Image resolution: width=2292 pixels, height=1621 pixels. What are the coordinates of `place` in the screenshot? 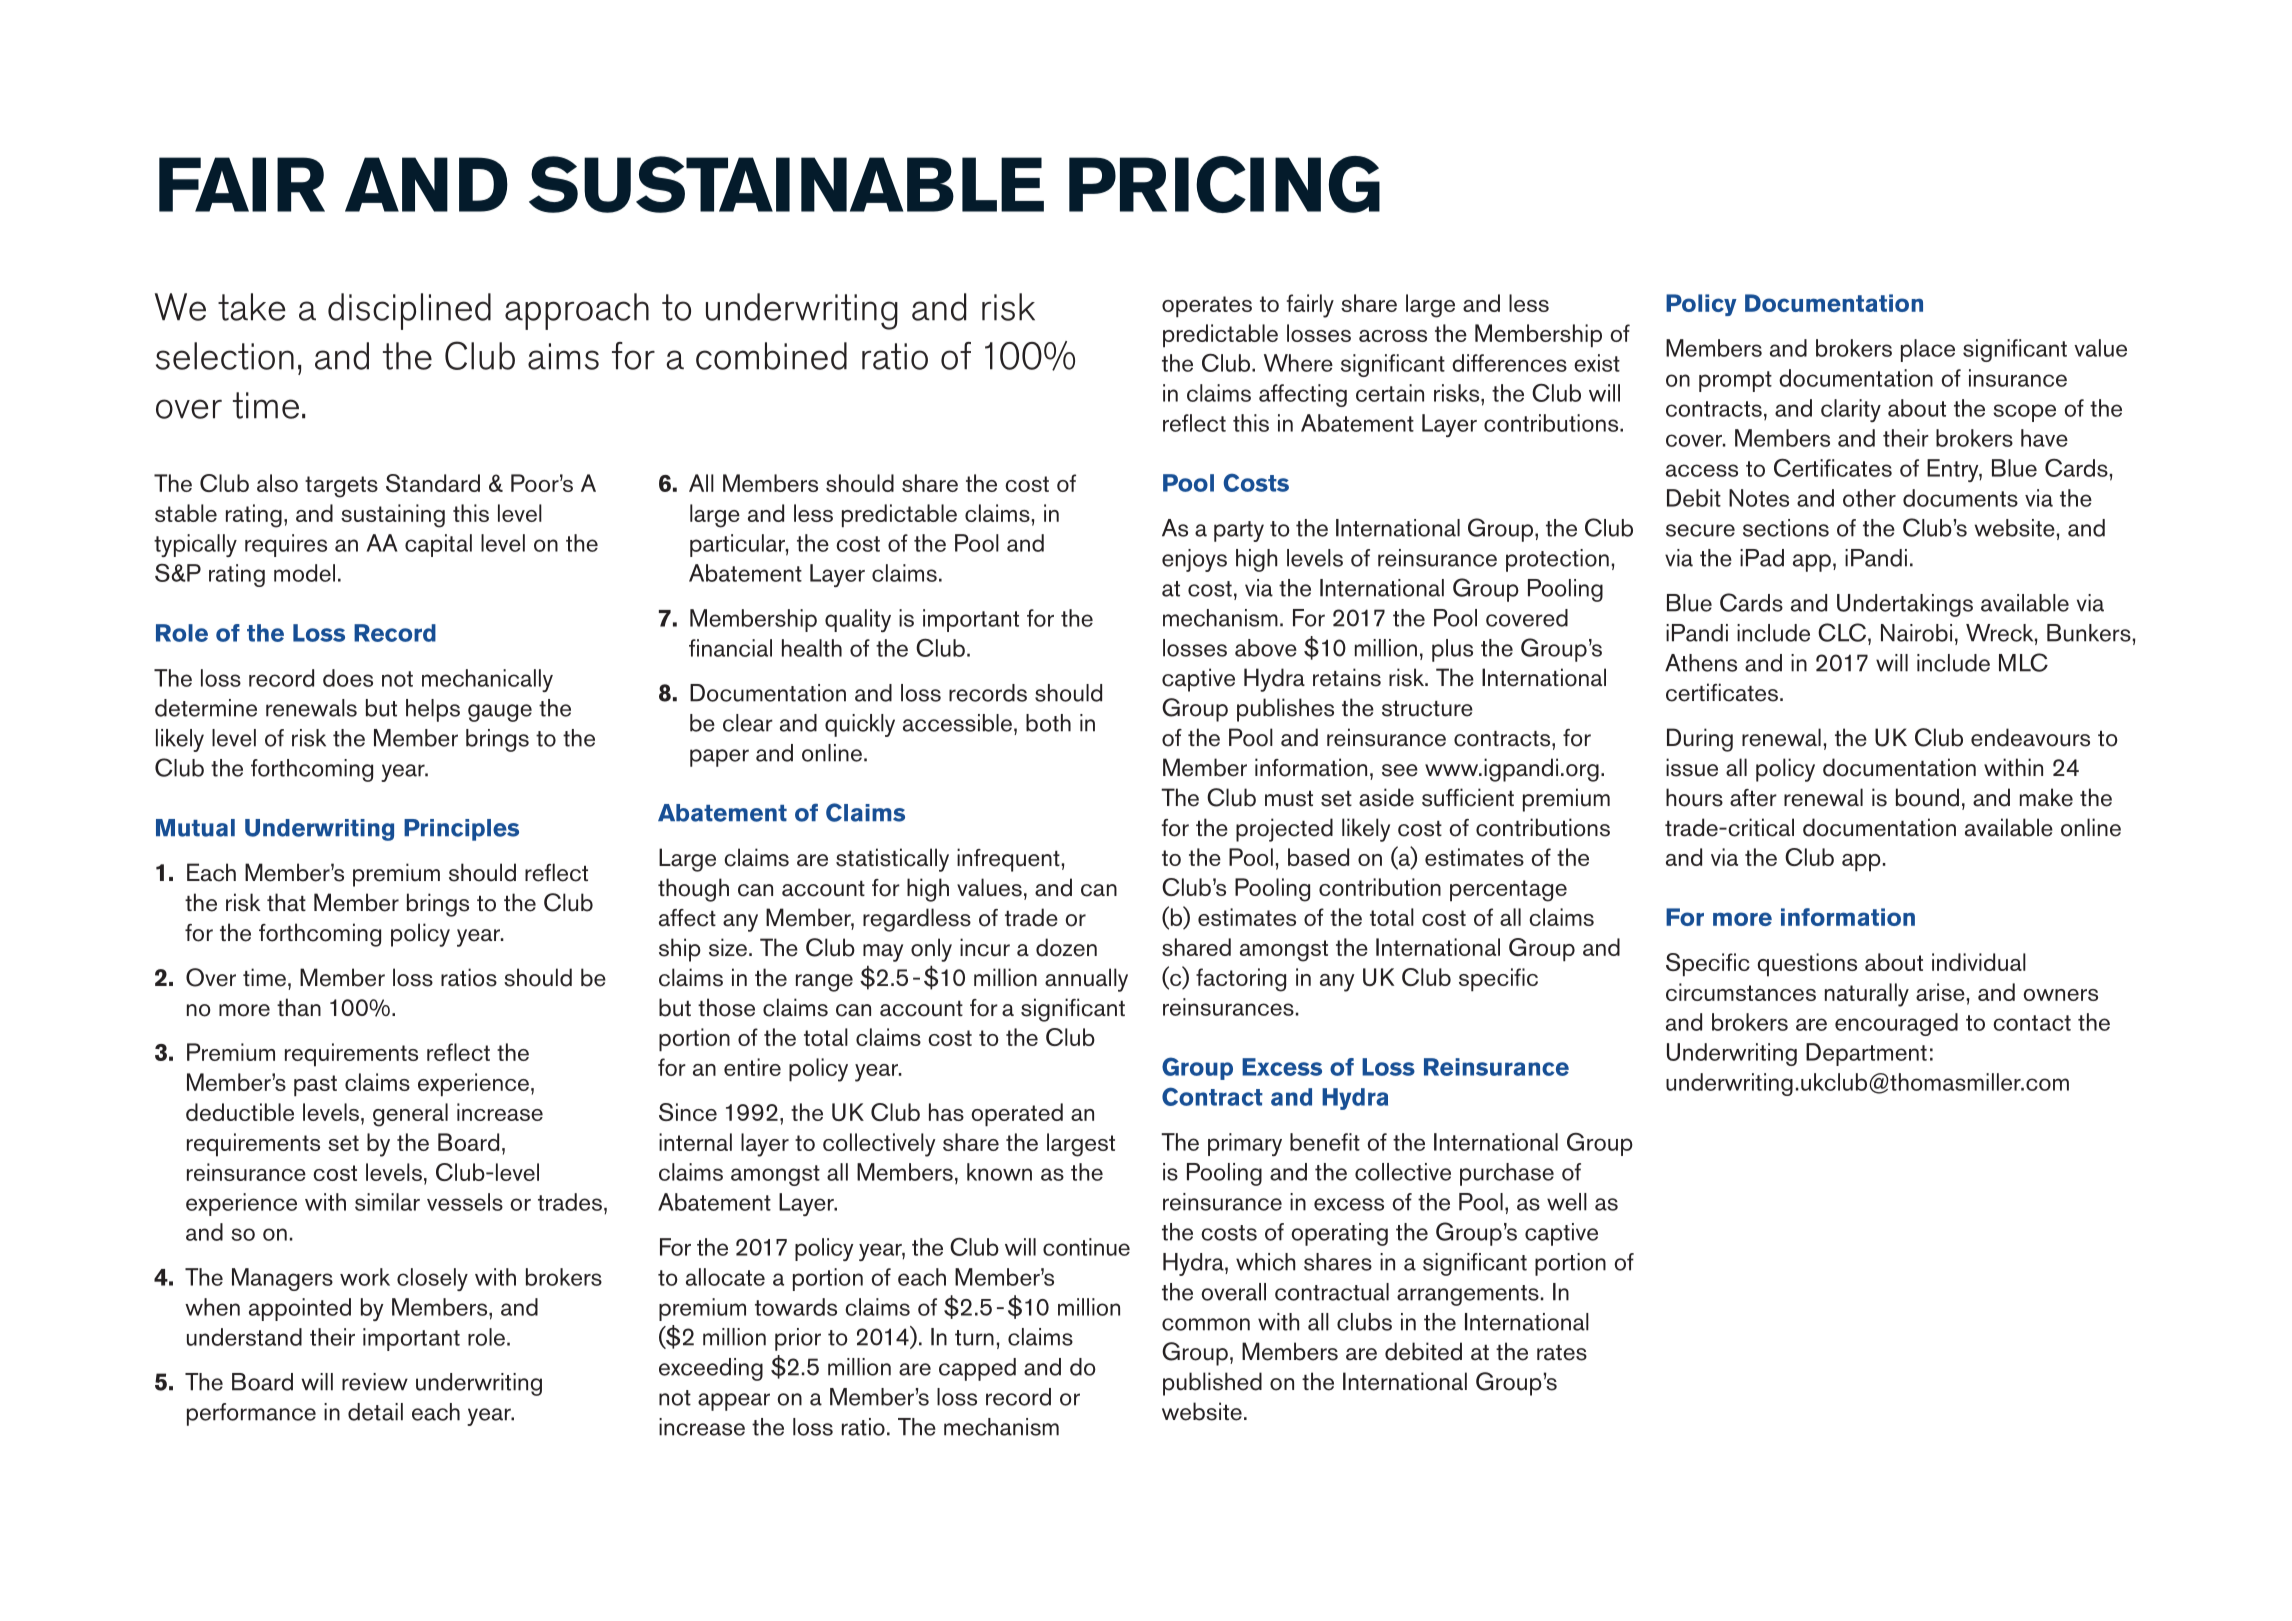 It's located at (1928, 350).
